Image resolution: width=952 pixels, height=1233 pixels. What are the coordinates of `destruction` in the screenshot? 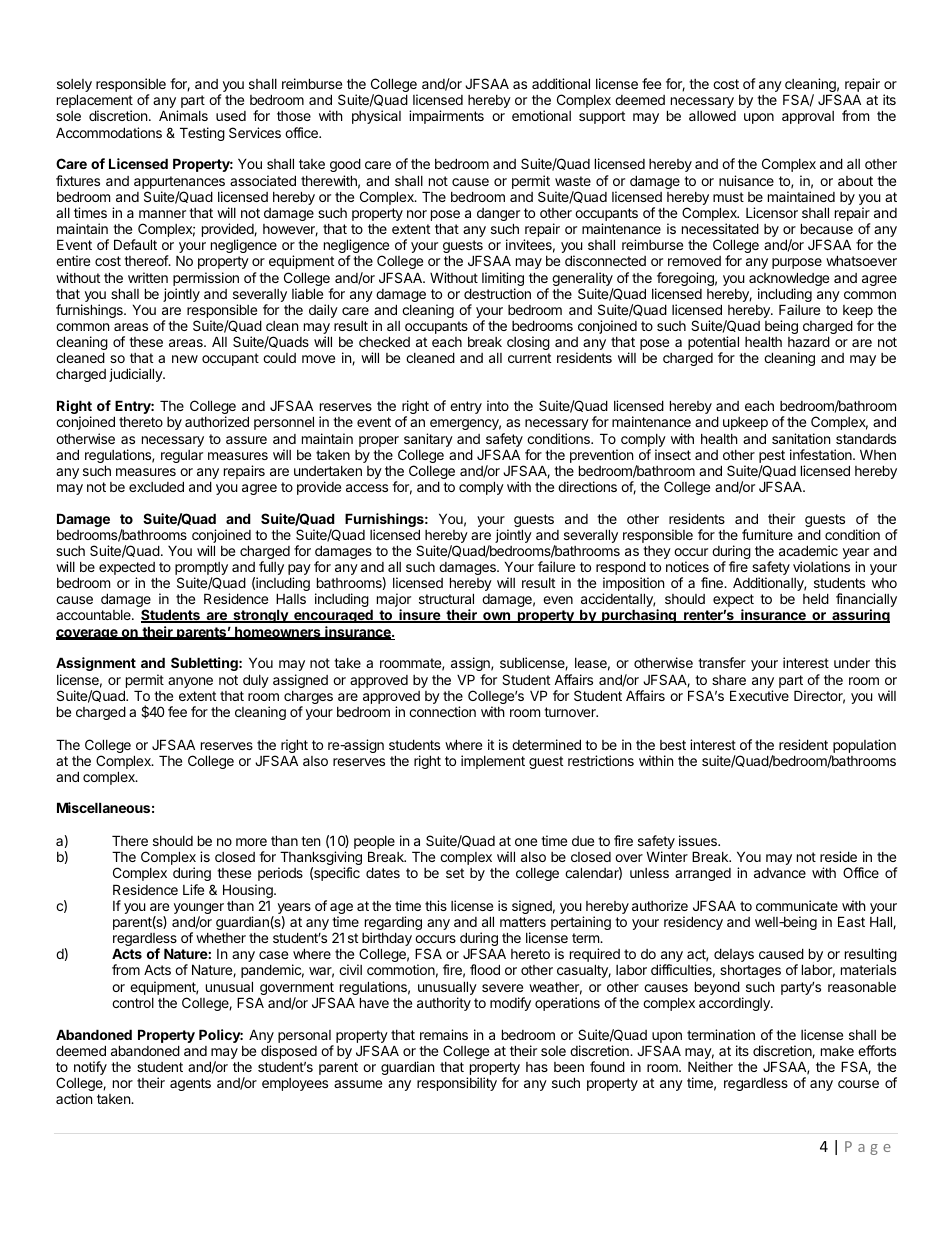 It's located at (497, 293).
